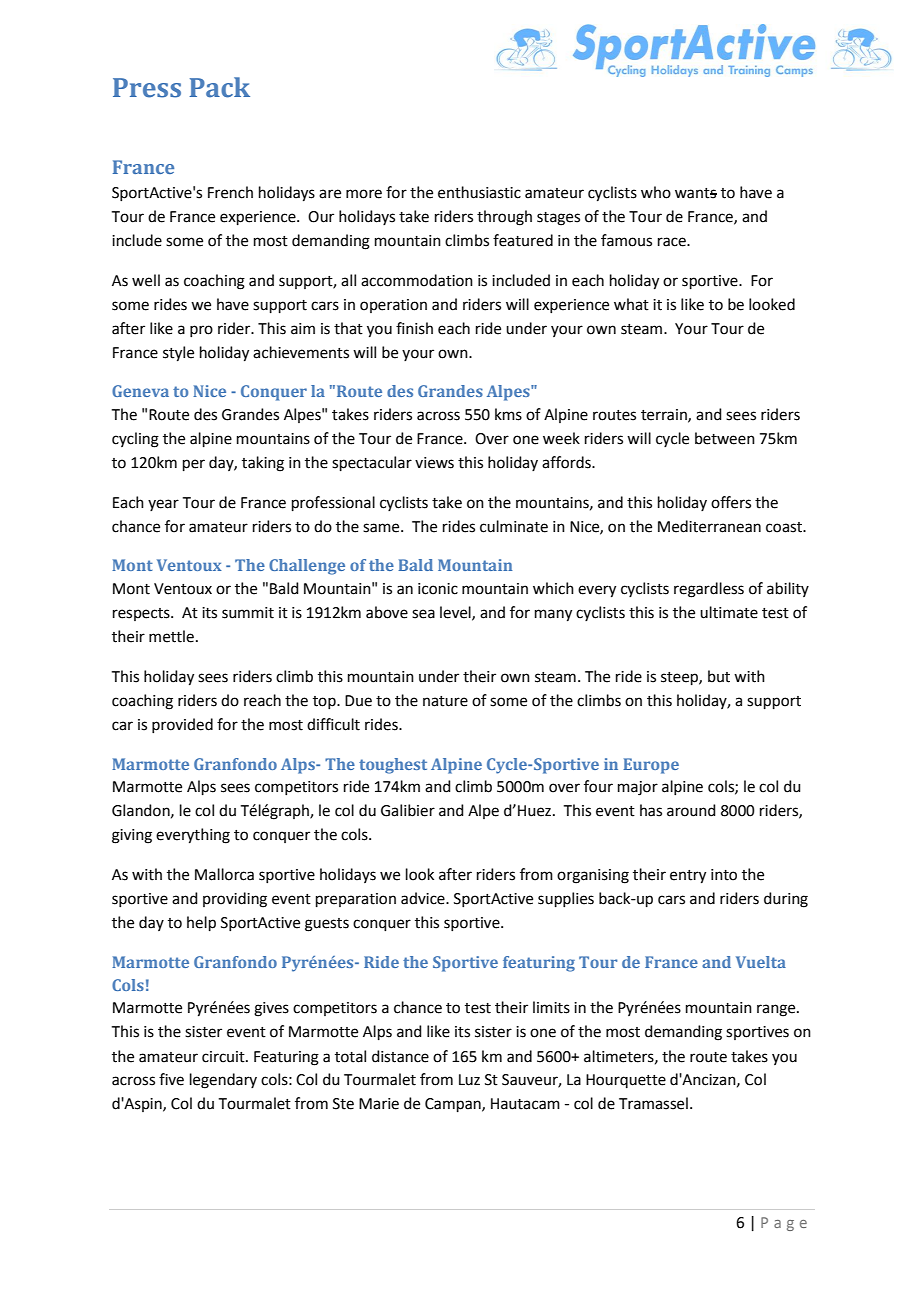  Describe the element at coordinates (434, 463) in the image. I see `views` at that location.
